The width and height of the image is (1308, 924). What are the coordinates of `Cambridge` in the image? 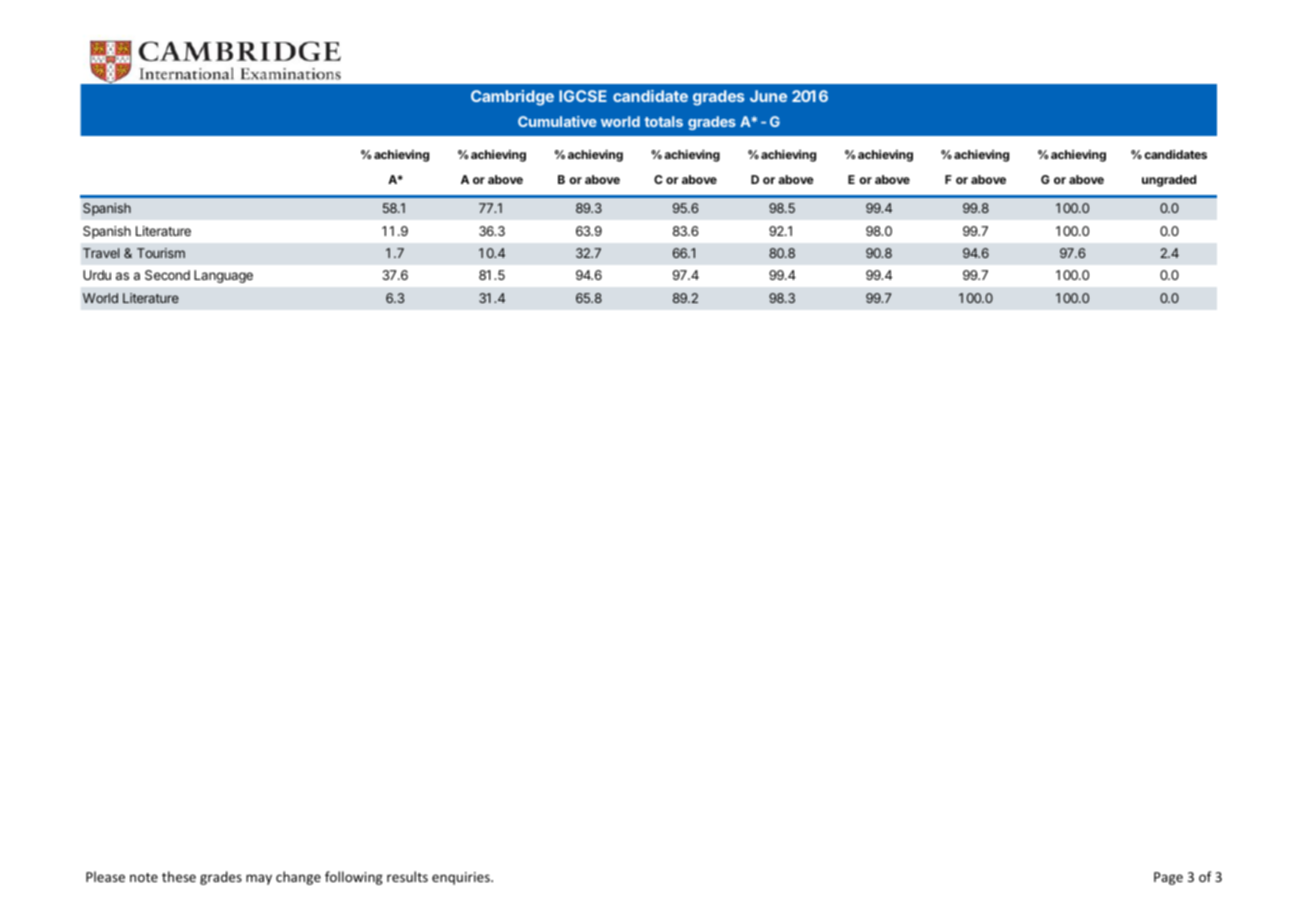 It's located at (512, 98).
